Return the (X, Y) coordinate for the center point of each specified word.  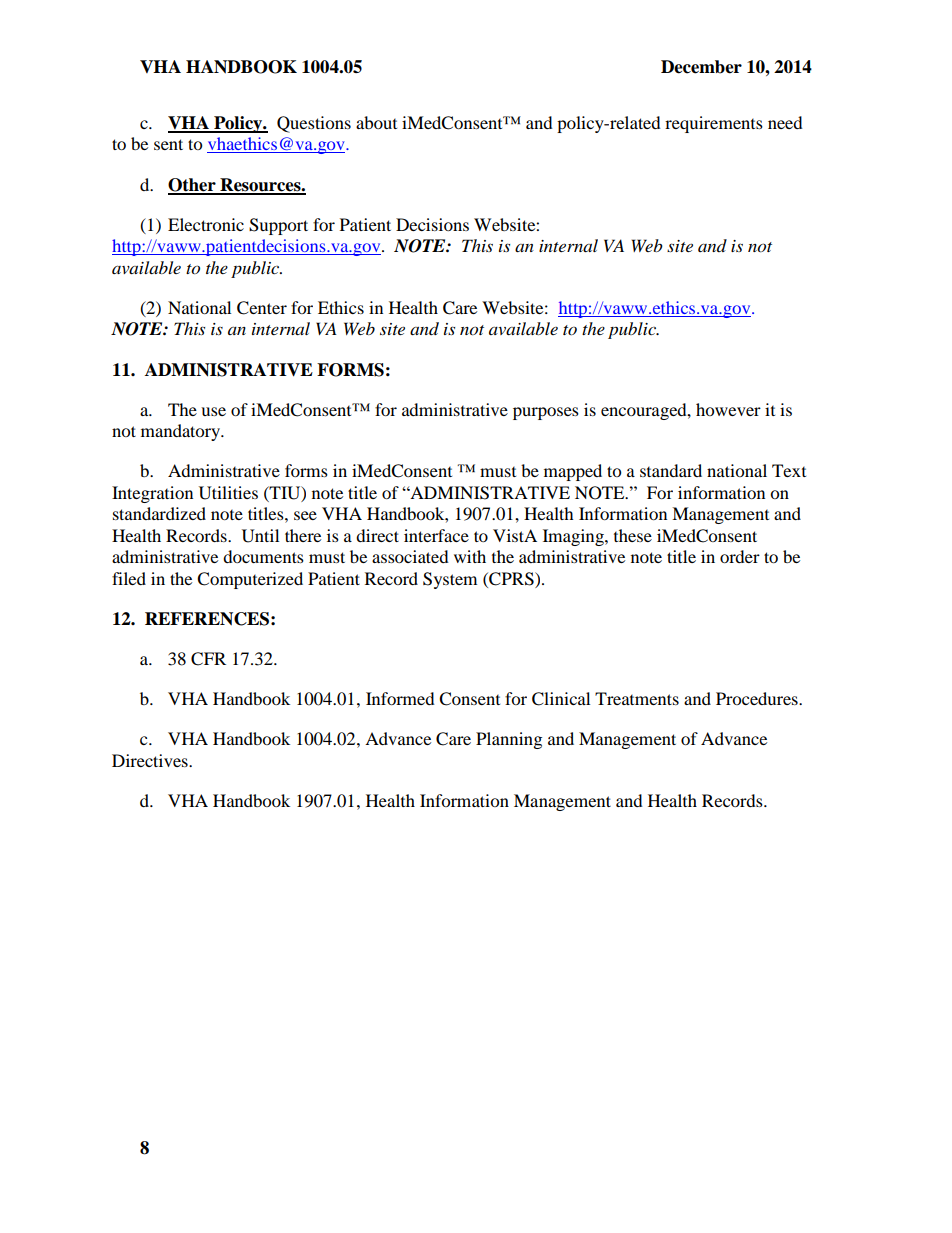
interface (436, 535)
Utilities (228, 493)
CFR (208, 659)
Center (262, 308)
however (728, 409)
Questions (314, 124)
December (701, 67)
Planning (509, 740)
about (376, 122)
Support (278, 226)
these (633, 535)
